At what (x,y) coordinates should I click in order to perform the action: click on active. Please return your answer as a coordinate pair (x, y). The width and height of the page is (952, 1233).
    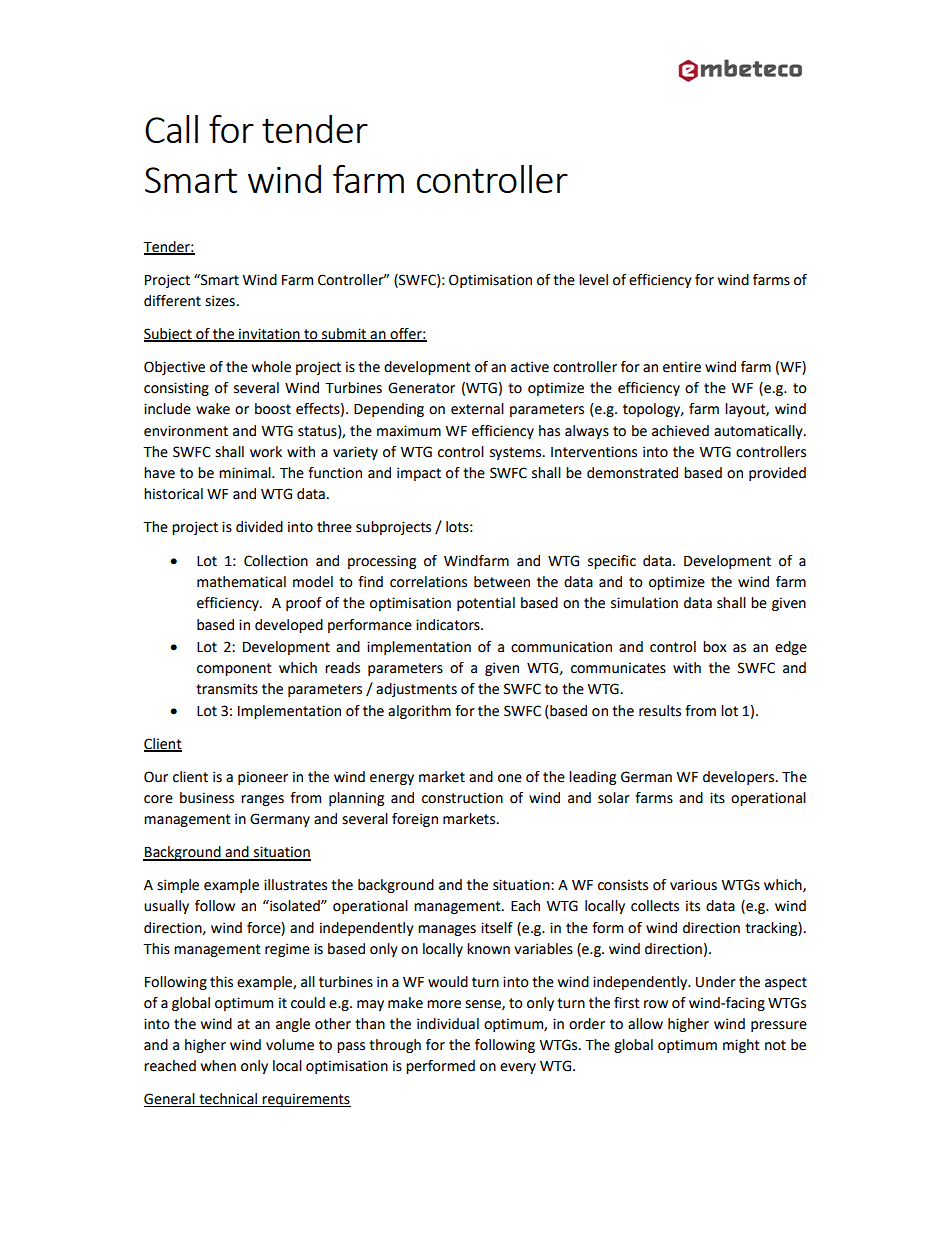
    Looking at the image, I should click on (530, 367).
